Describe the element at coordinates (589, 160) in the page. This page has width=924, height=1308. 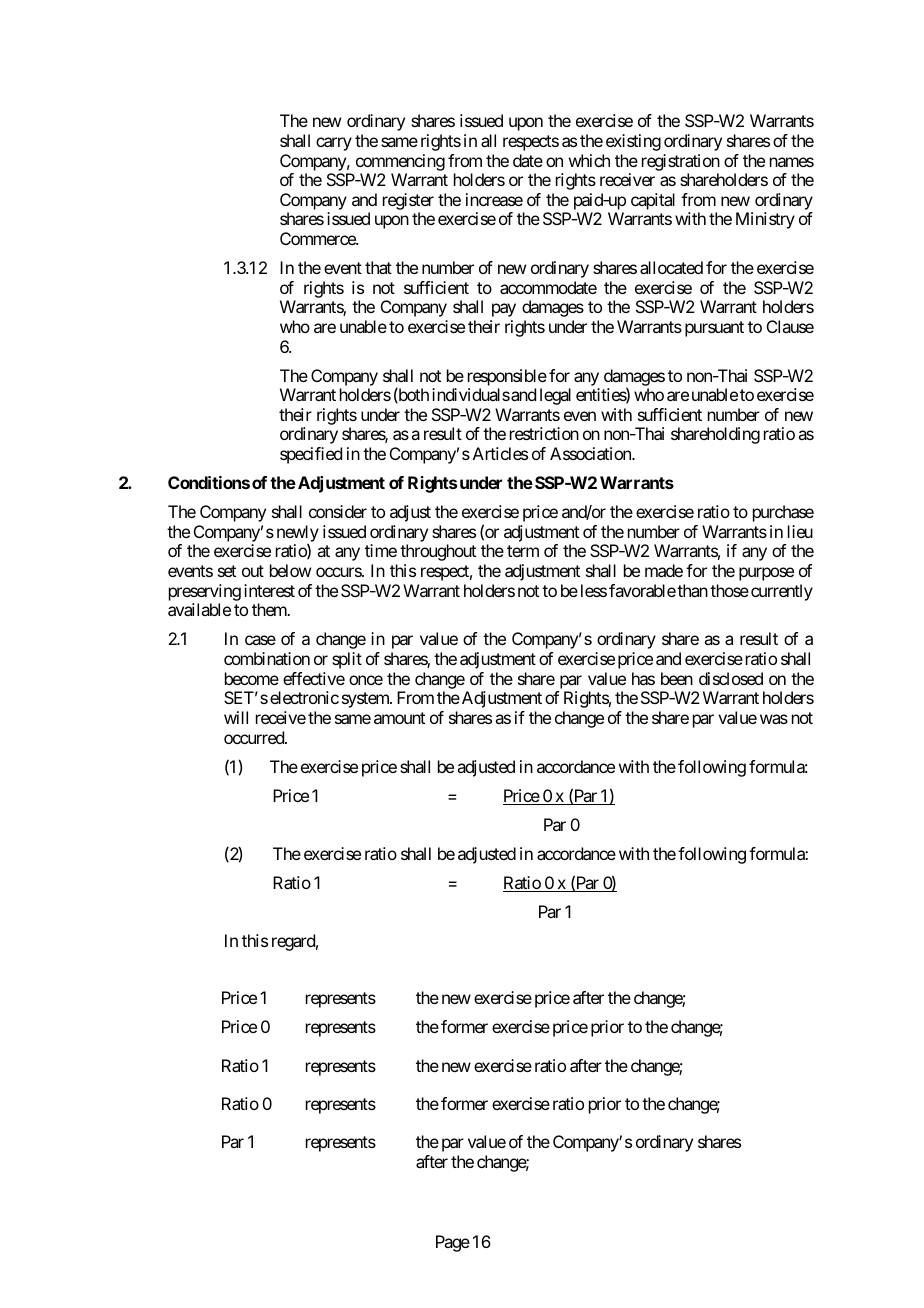
I see `which` at that location.
